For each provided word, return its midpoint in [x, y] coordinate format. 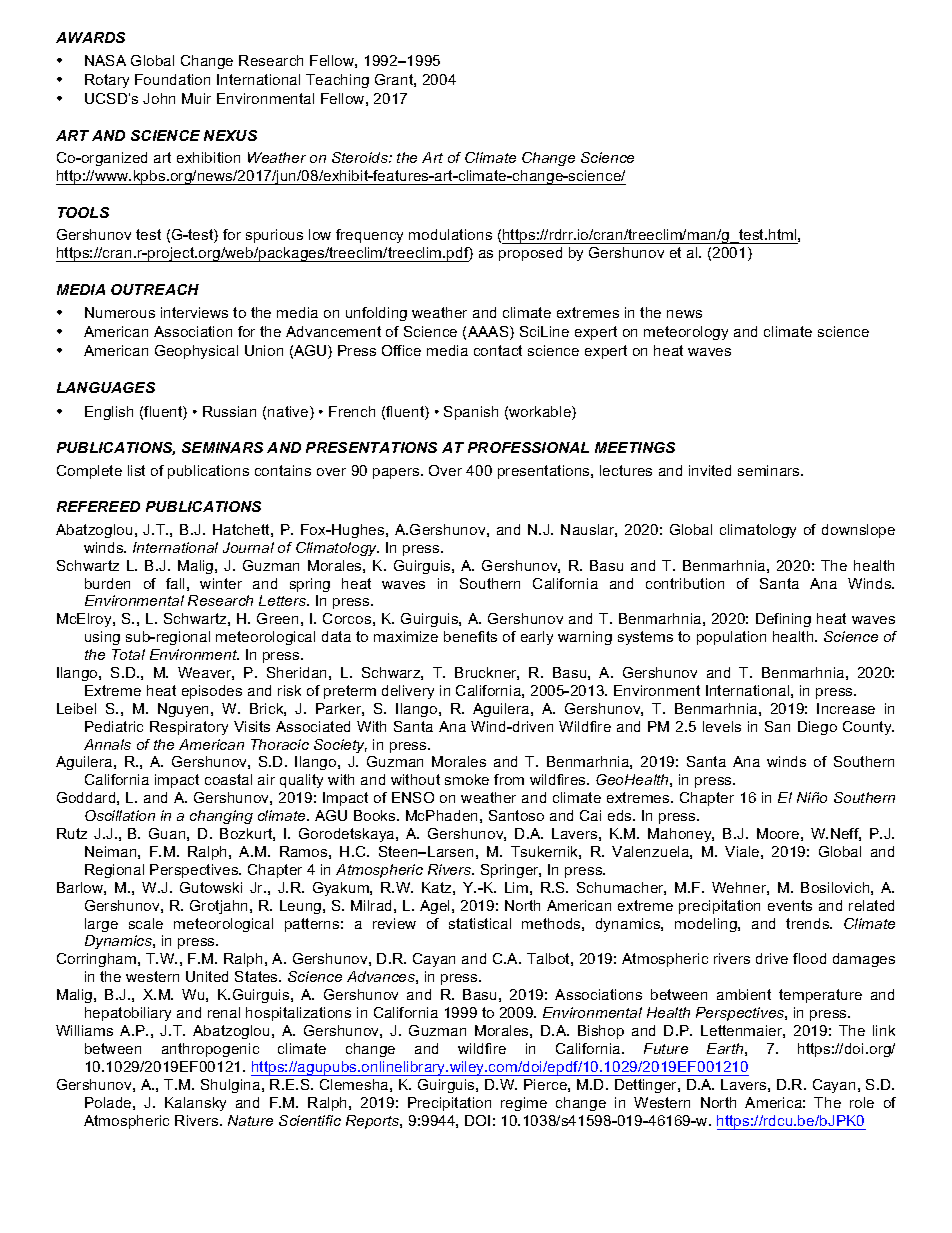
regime [524, 1104]
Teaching [337, 81]
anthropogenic [210, 1050]
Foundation [172, 79]
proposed [530, 254]
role [862, 1102]
